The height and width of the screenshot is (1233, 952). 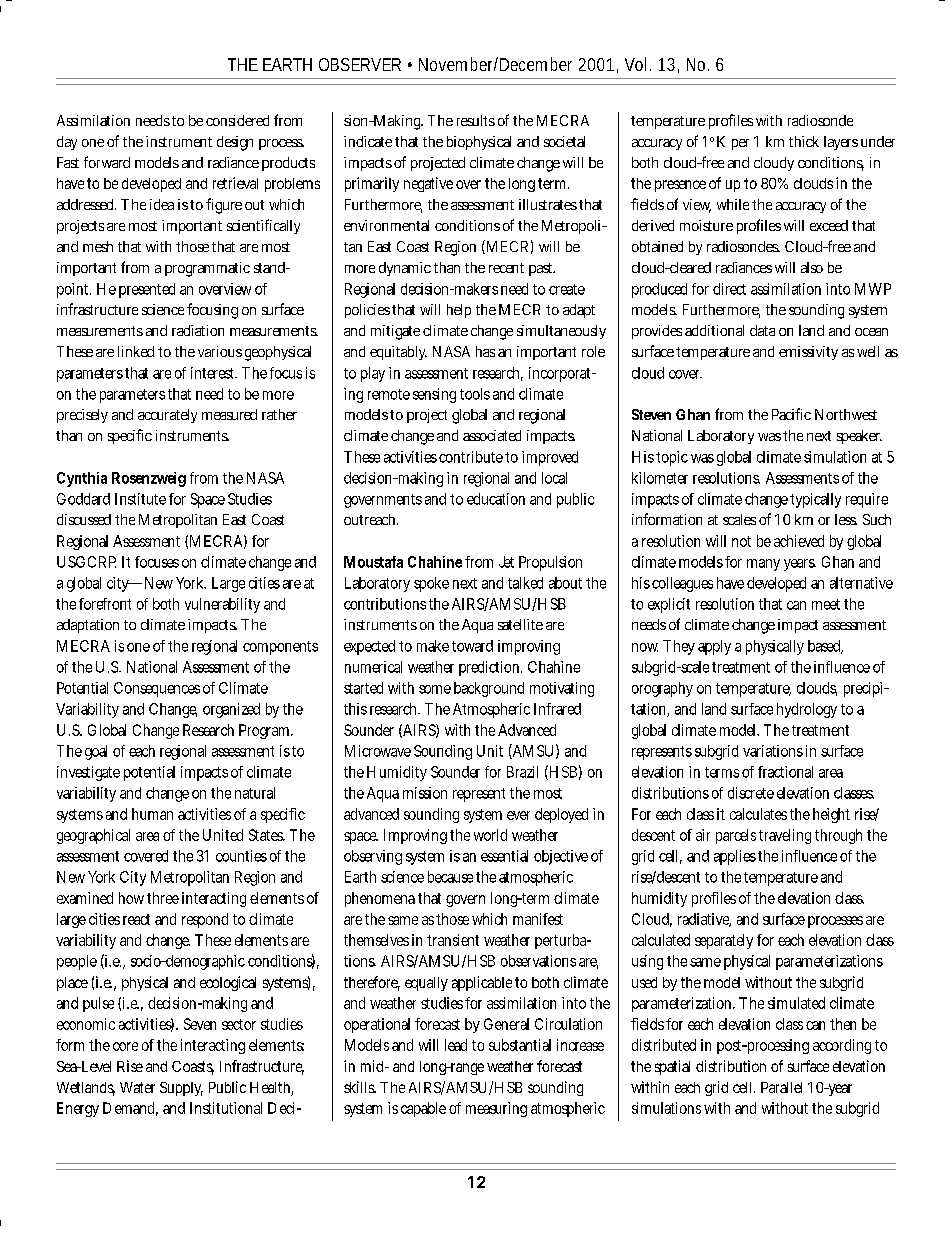 What do you see at coordinates (105, 604) in the screenshot?
I see `forefront` at bounding box center [105, 604].
